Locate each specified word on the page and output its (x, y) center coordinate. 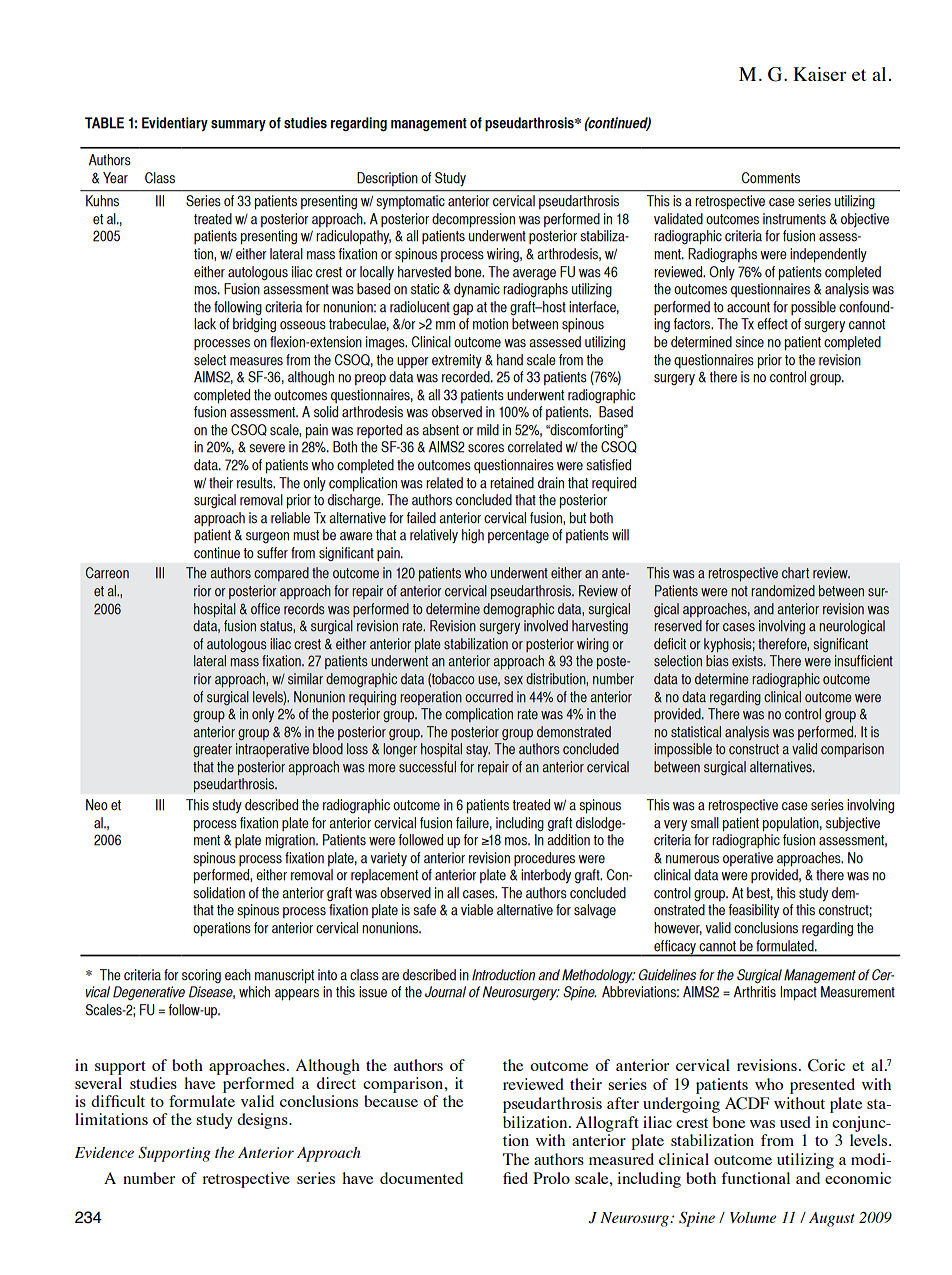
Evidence (104, 1152)
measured (621, 1159)
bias (717, 661)
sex (513, 680)
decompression (473, 220)
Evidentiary (175, 124)
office (265, 609)
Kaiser (820, 74)
